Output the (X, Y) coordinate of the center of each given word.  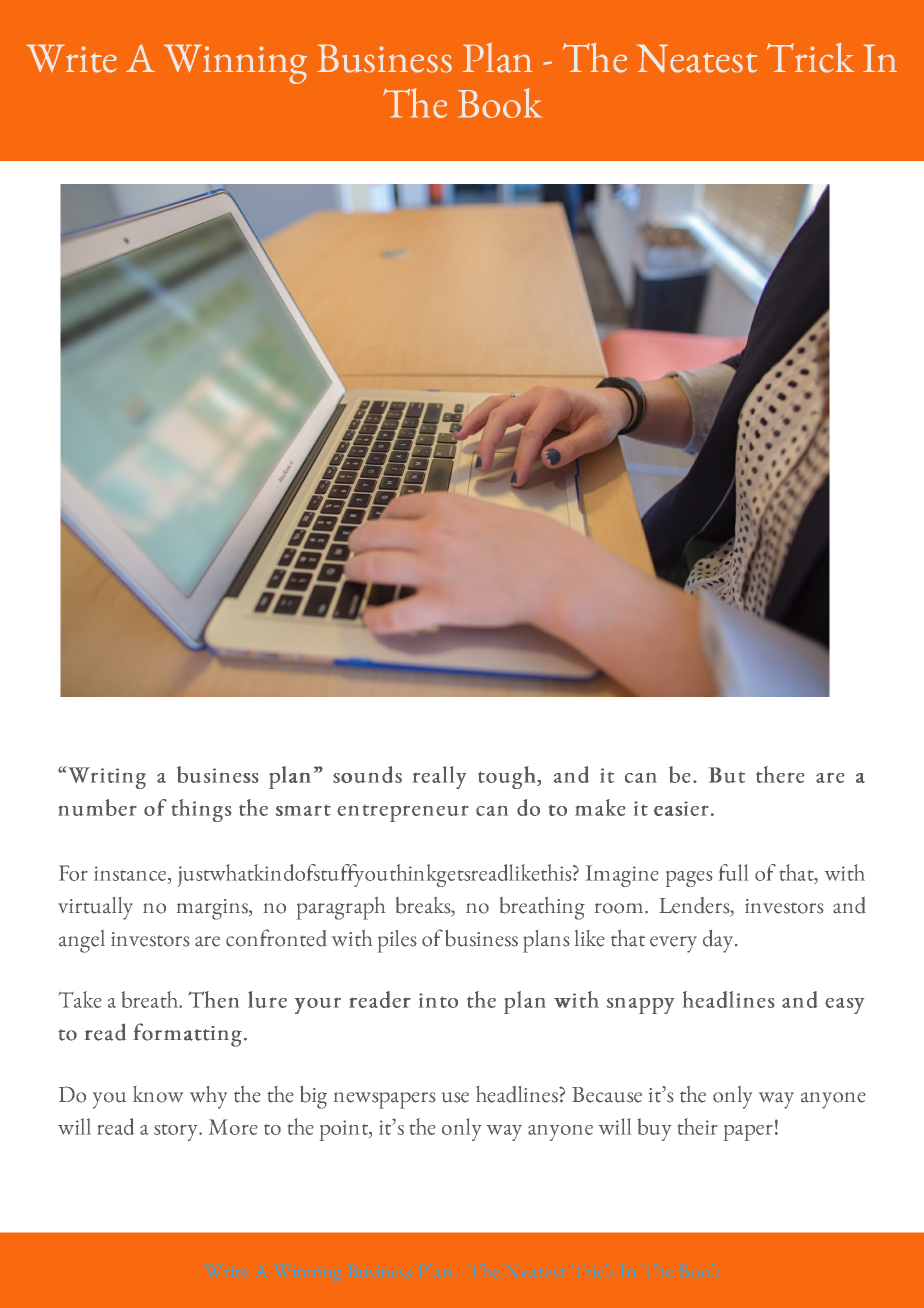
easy (844, 1006)
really (439, 777)
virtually (95, 908)
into (438, 1000)
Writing (106, 777)
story (177, 1132)
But (727, 775)
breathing (542, 908)
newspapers (385, 1100)
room (620, 908)
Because (607, 1095)
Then (214, 999)
